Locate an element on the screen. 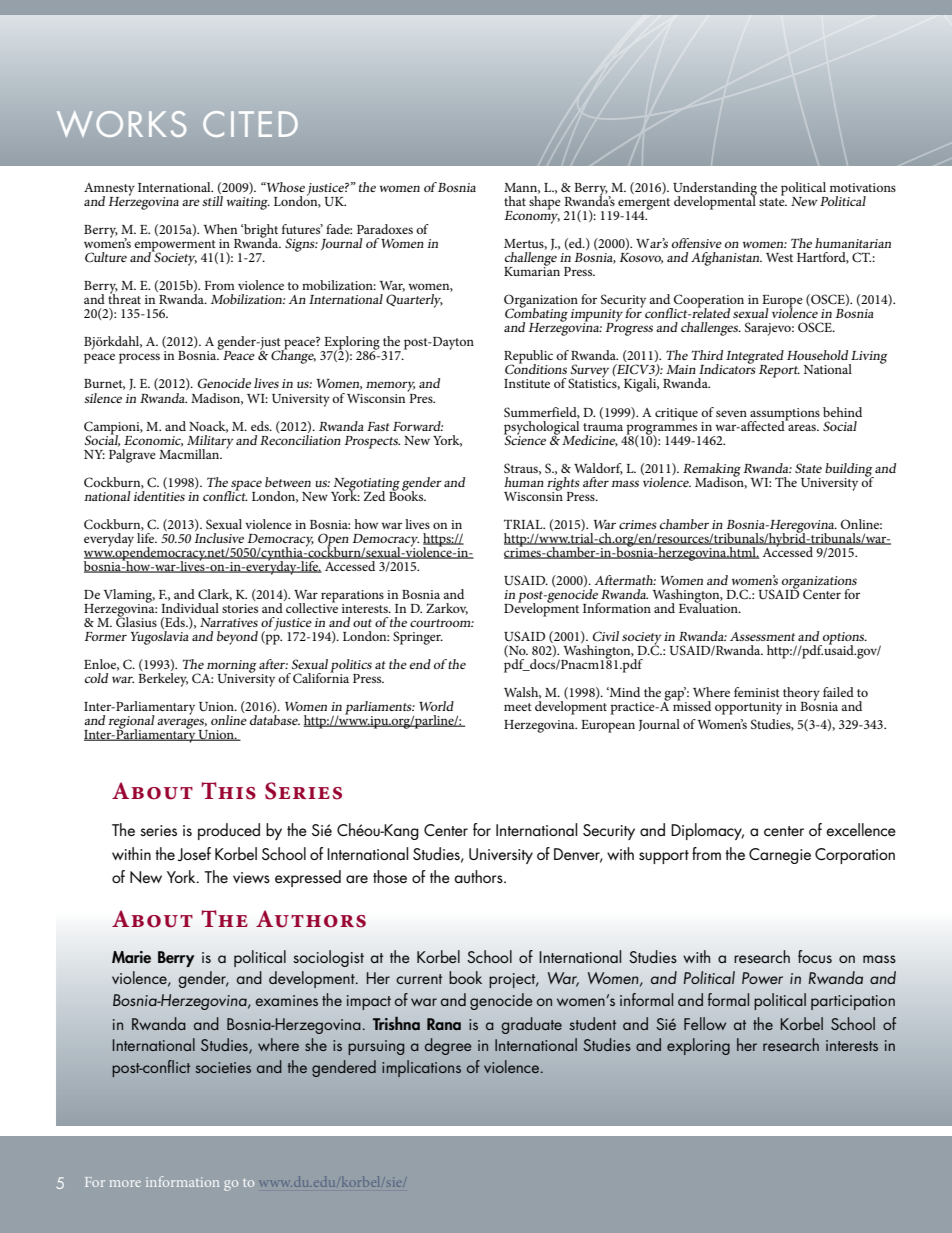 The height and width of the screenshot is (1233, 952). Fellow is located at coordinates (705, 1023).
